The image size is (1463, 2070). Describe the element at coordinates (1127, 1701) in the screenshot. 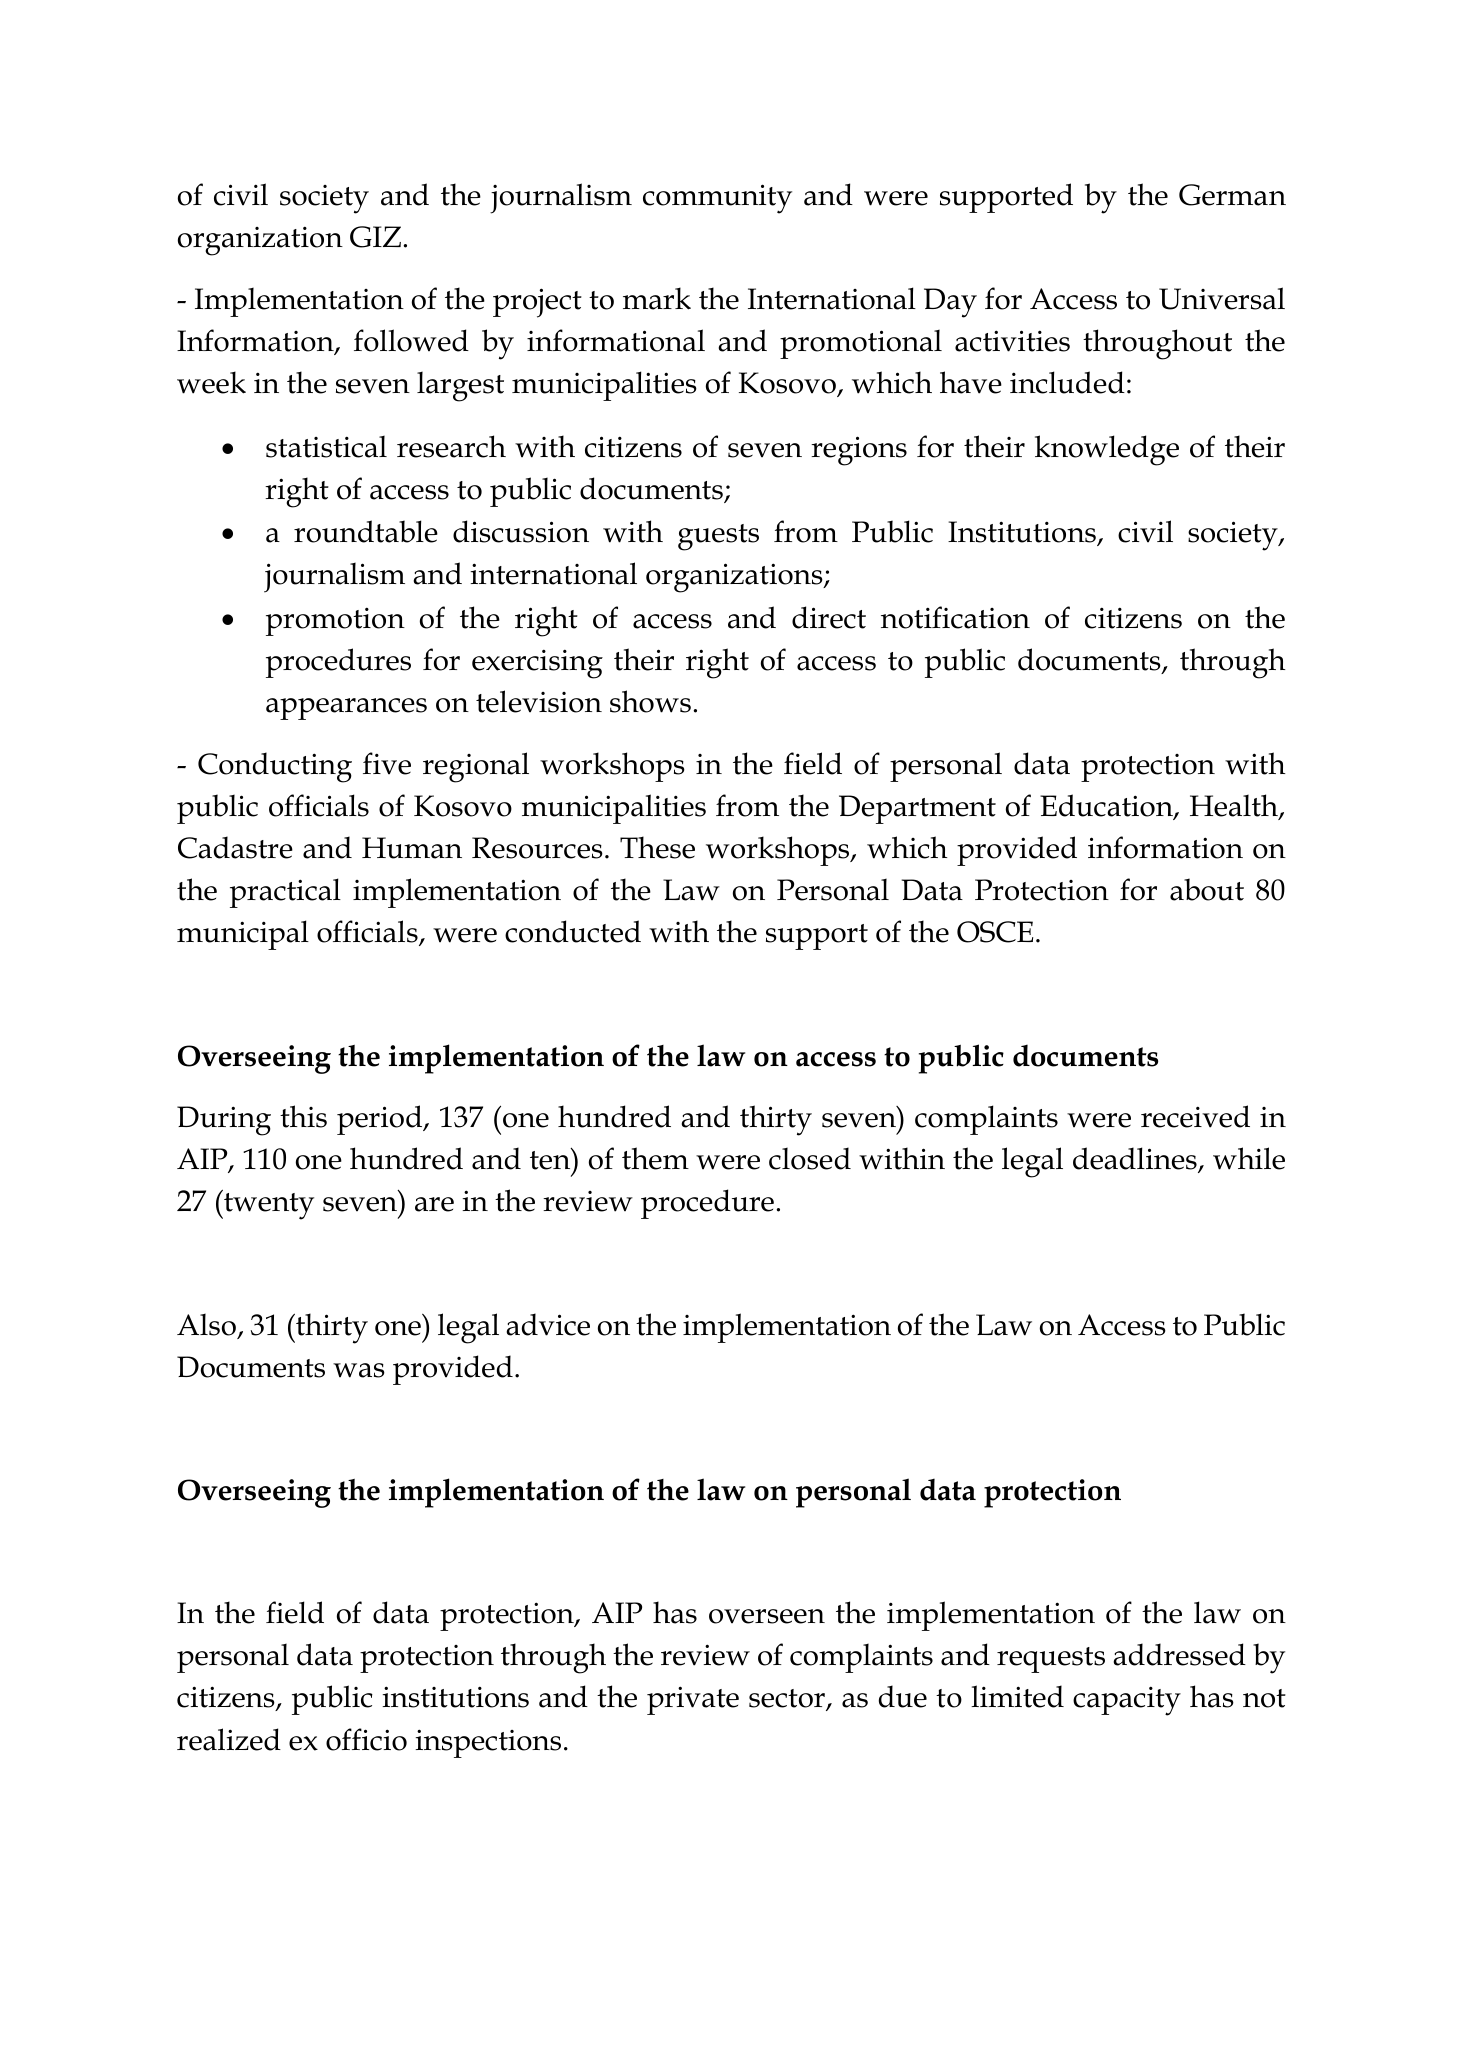

I see `capacity` at that location.
